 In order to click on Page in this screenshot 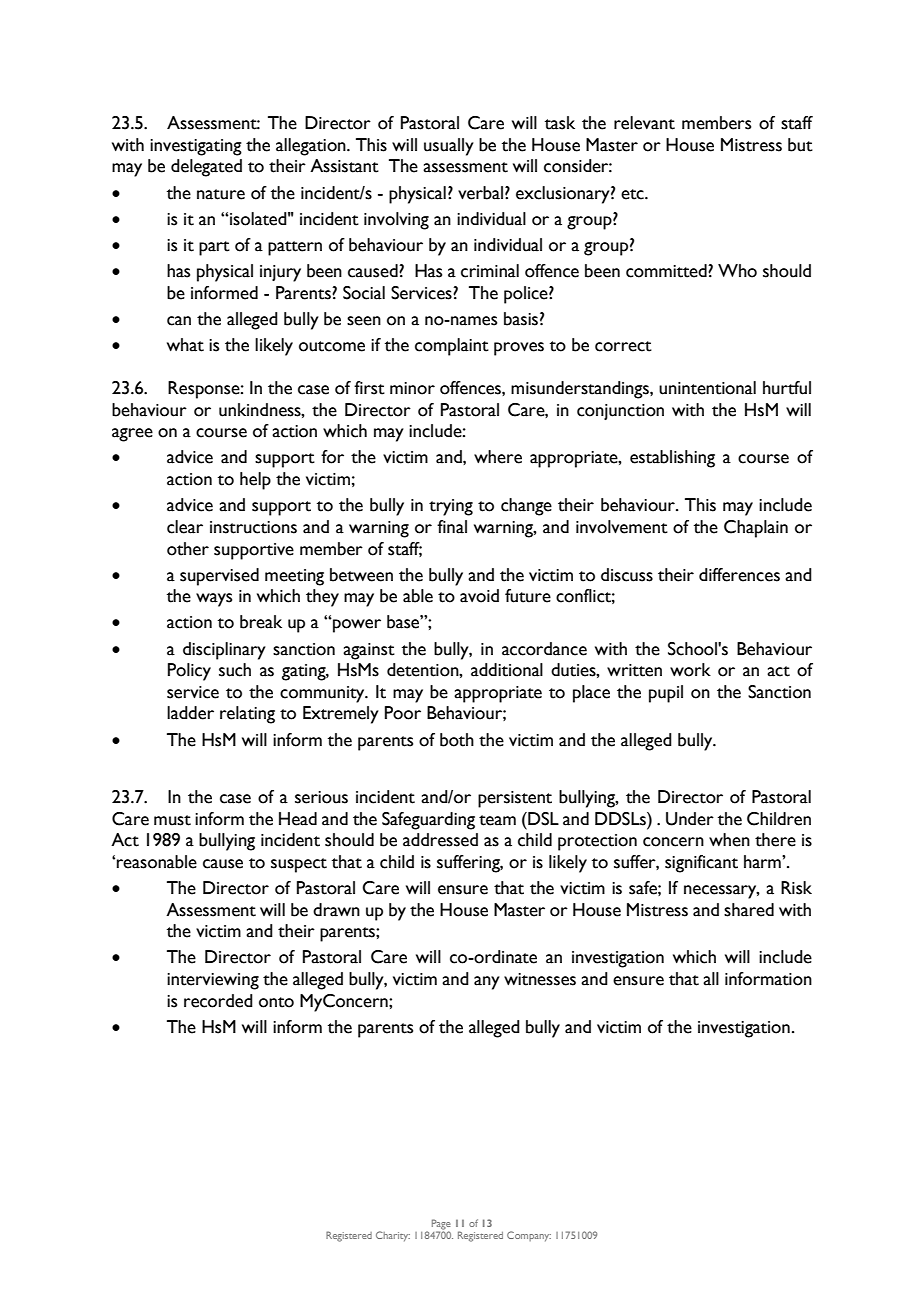, I will do `click(441, 1224)`.
